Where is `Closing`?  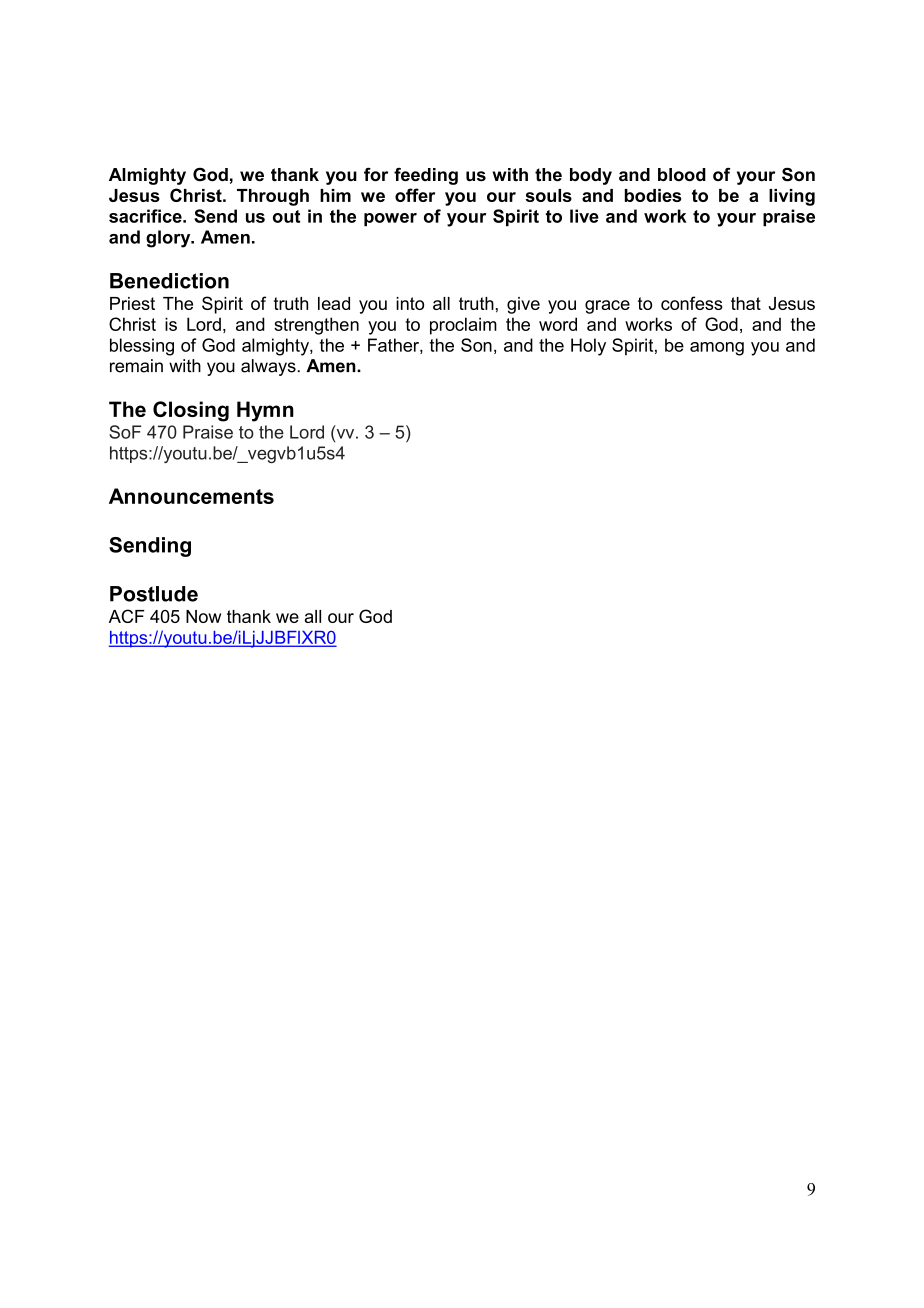 Closing is located at coordinates (191, 411).
